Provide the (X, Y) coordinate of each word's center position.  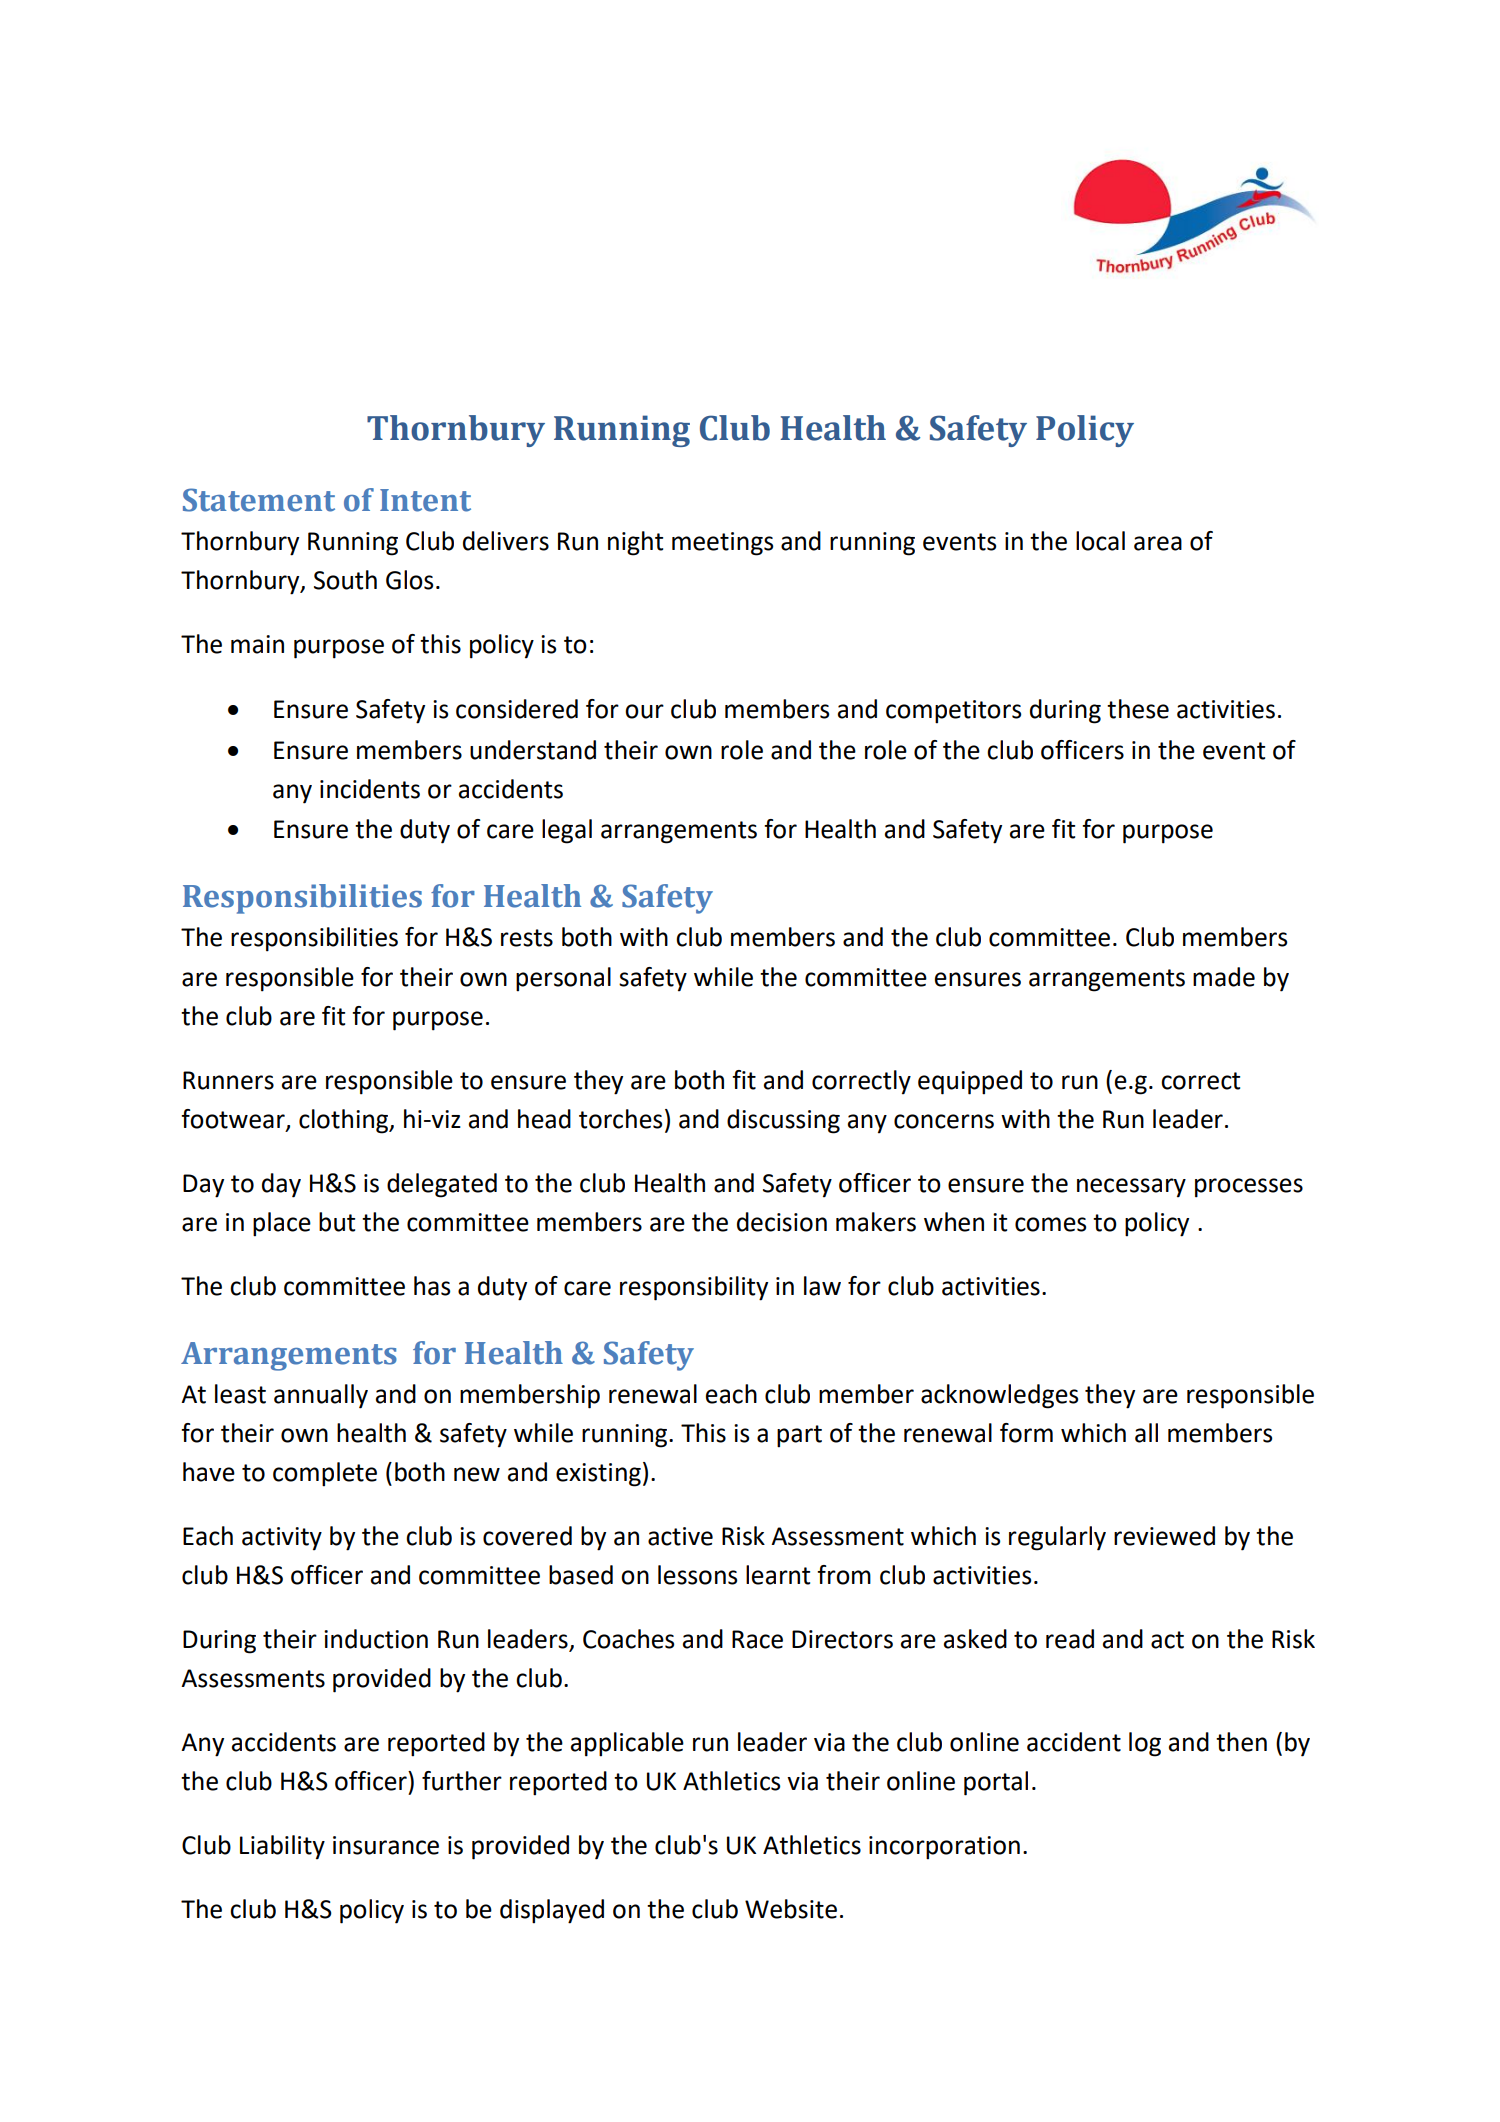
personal (563, 979)
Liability (282, 1847)
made (1224, 977)
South (345, 580)
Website (791, 1909)
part (799, 1436)
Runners (228, 1080)
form (1026, 1433)
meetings (722, 544)
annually (321, 1396)
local (1100, 541)
